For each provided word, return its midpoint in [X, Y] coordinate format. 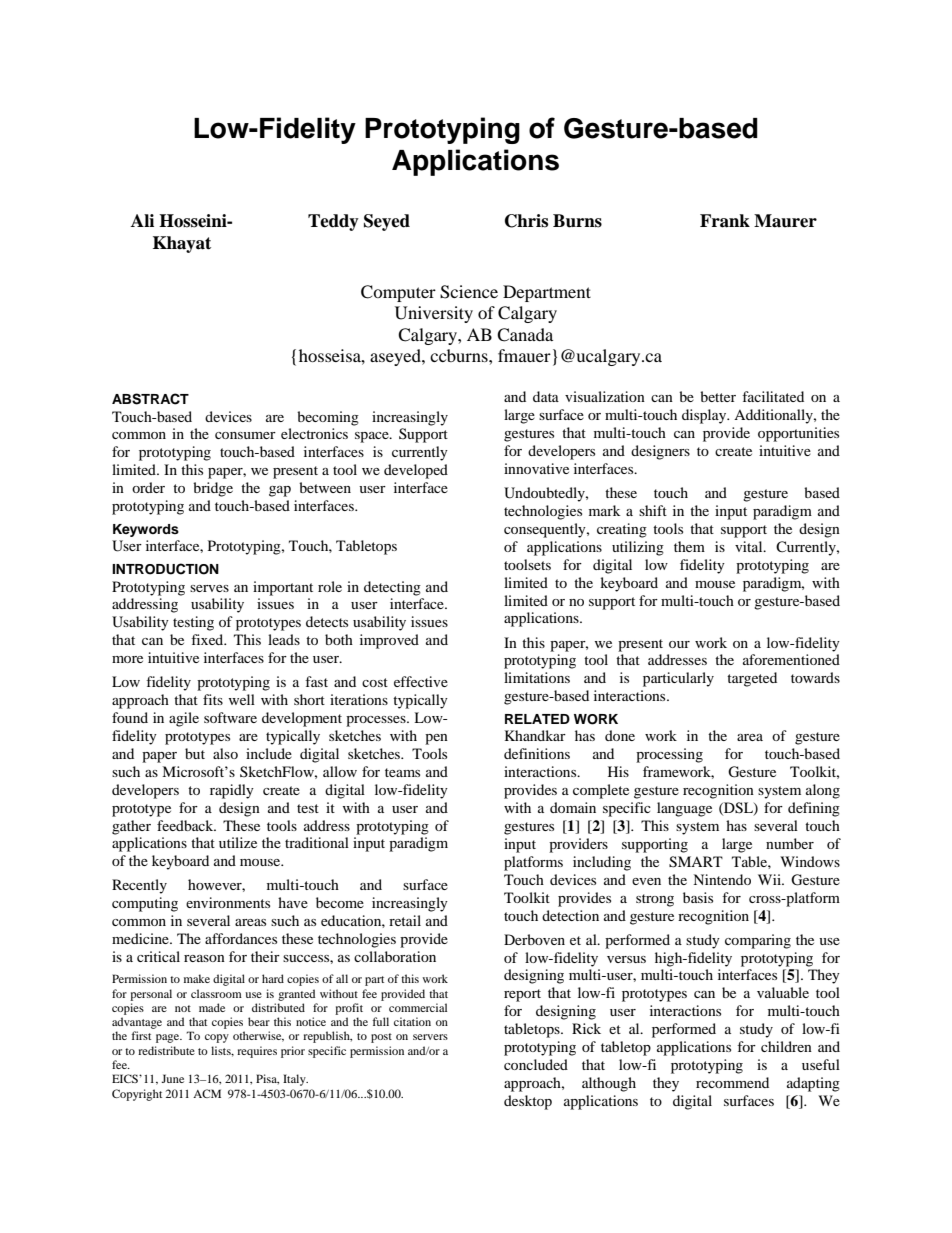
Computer [398, 293]
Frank [725, 221]
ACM [207, 1093]
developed [416, 471]
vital [750, 546]
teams [402, 772]
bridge [213, 489]
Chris [526, 221]
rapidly [232, 791]
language [684, 809]
